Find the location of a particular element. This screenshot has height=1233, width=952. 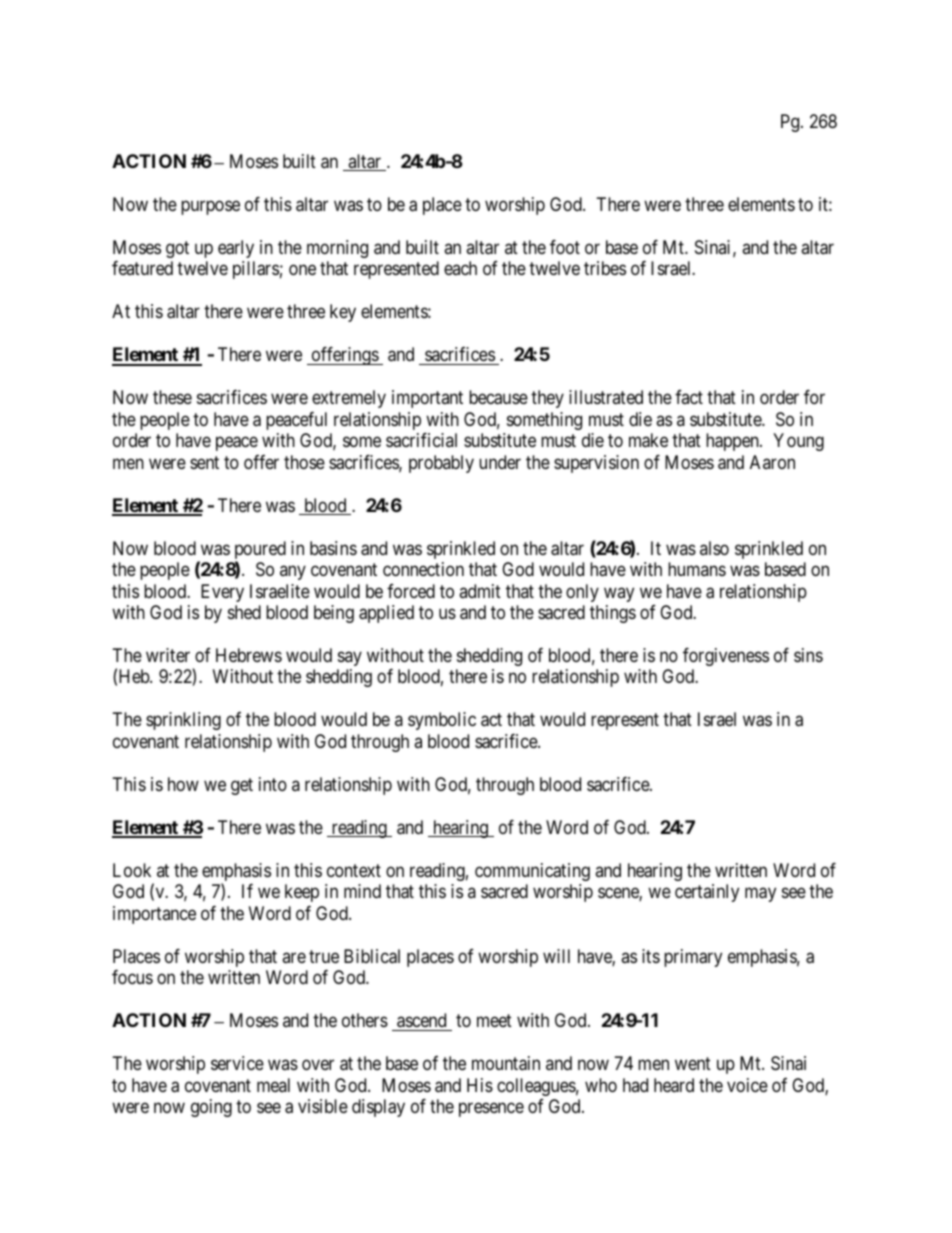

each is located at coordinates (460, 268).
